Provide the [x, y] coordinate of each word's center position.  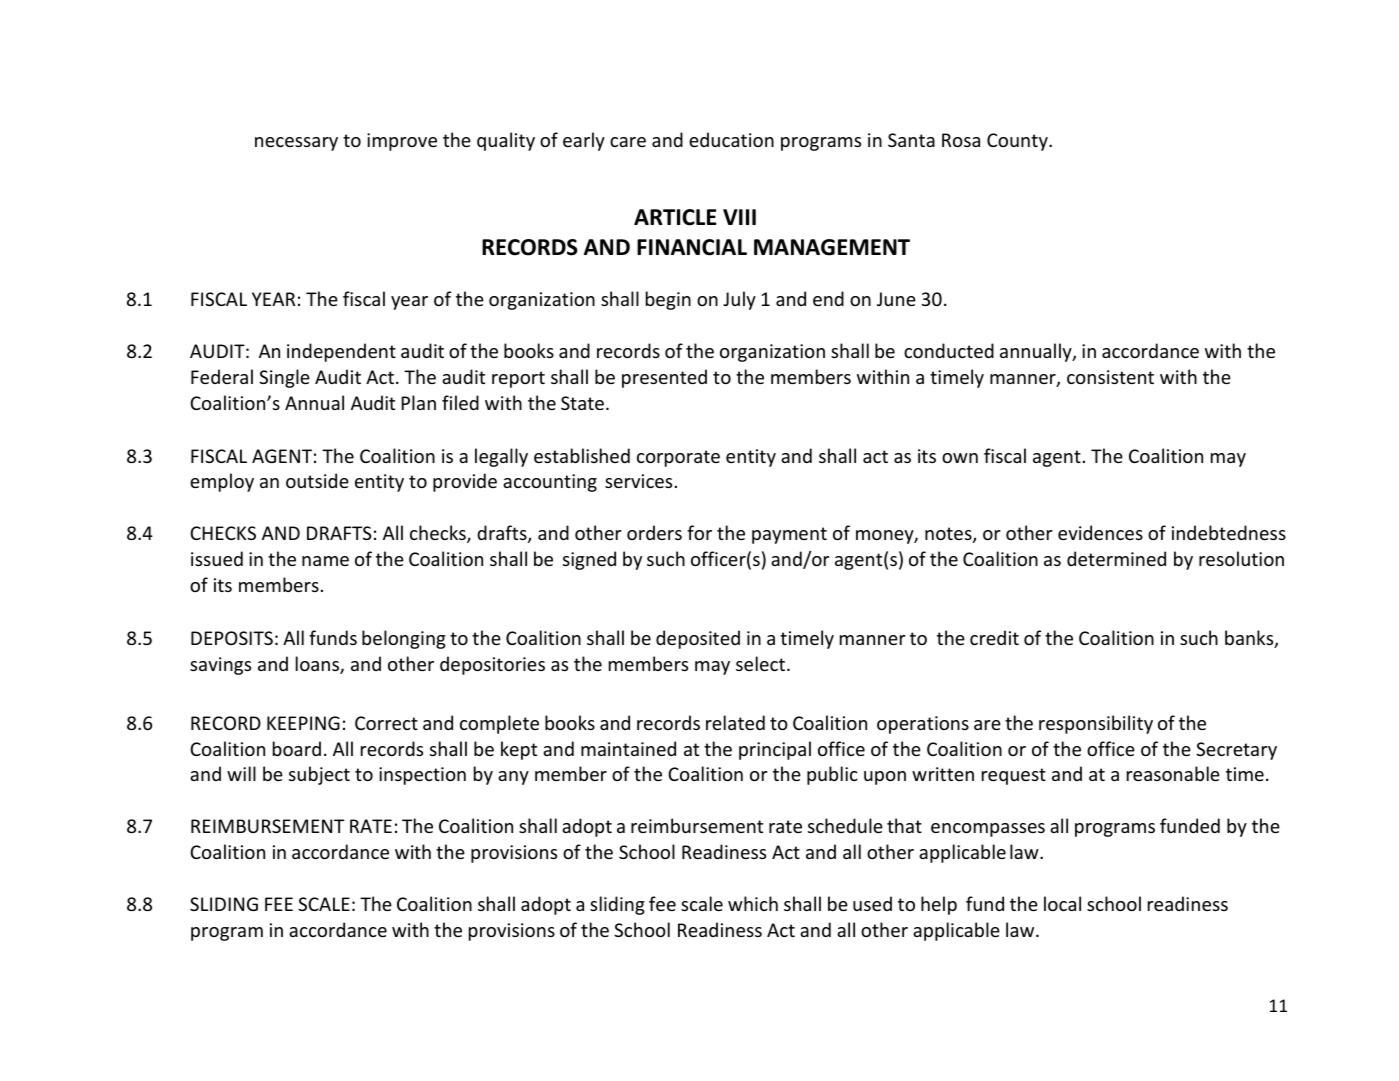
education [731, 139]
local [1062, 903]
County [1018, 142]
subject [319, 775]
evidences [1100, 532]
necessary [296, 144]
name [325, 561]
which [753, 903]
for [699, 532]
